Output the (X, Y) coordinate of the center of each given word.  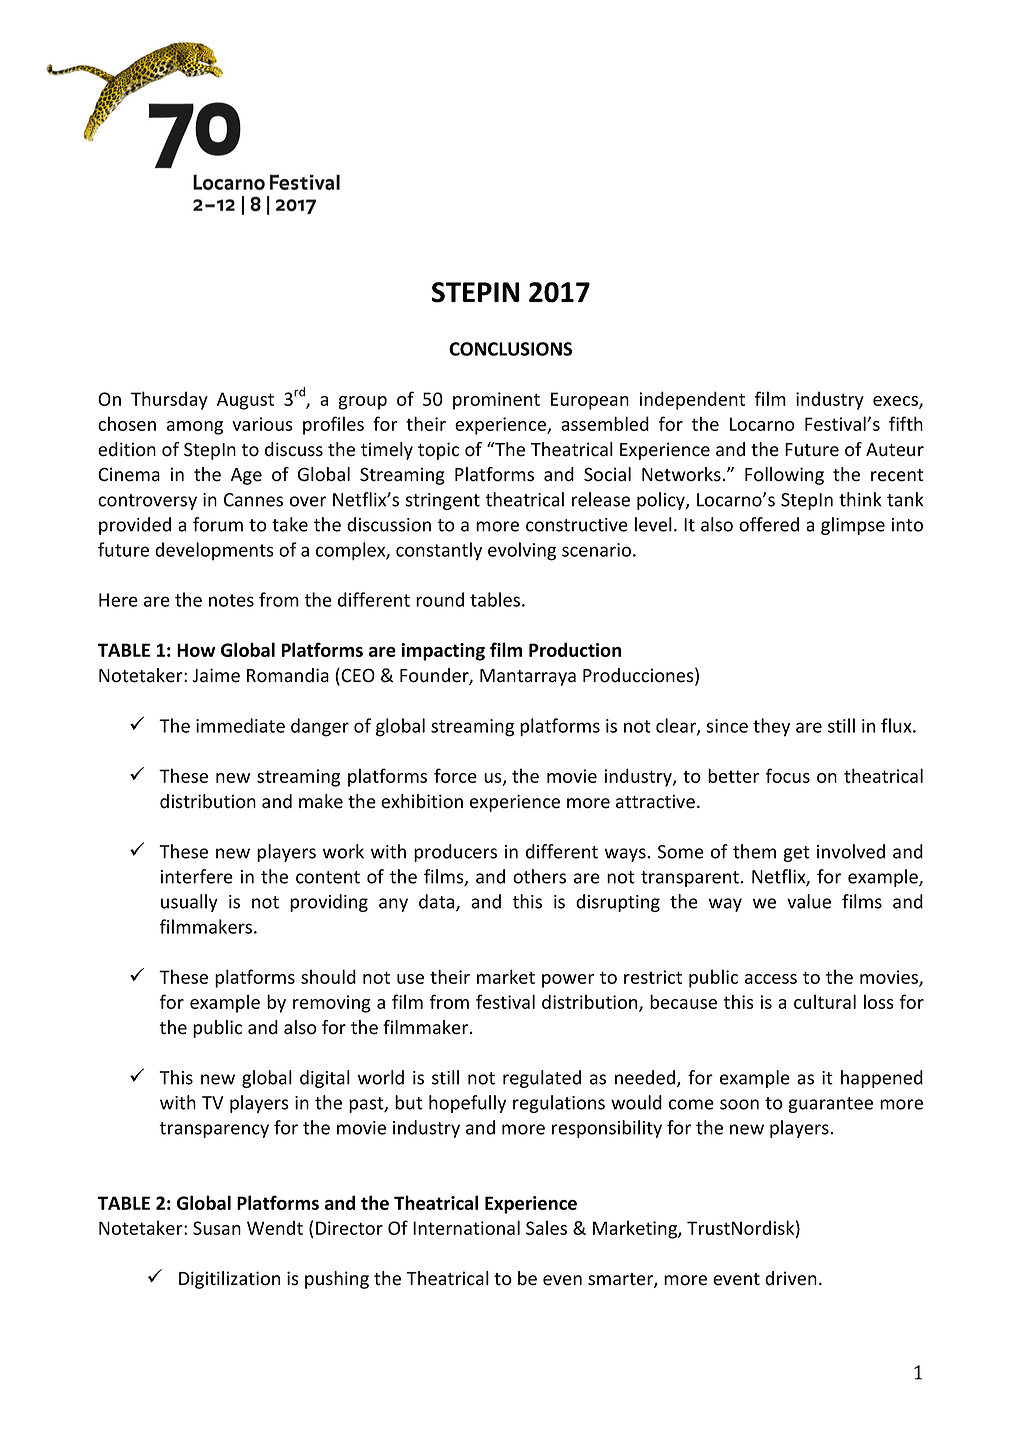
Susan (217, 1228)
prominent (496, 401)
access (771, 979)
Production (575, 649)
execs (896, 402)
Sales (546, 1227)
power (568, 981)
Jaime (216, 675)
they (771, 727)
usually (189, 903)
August (245, 401)
